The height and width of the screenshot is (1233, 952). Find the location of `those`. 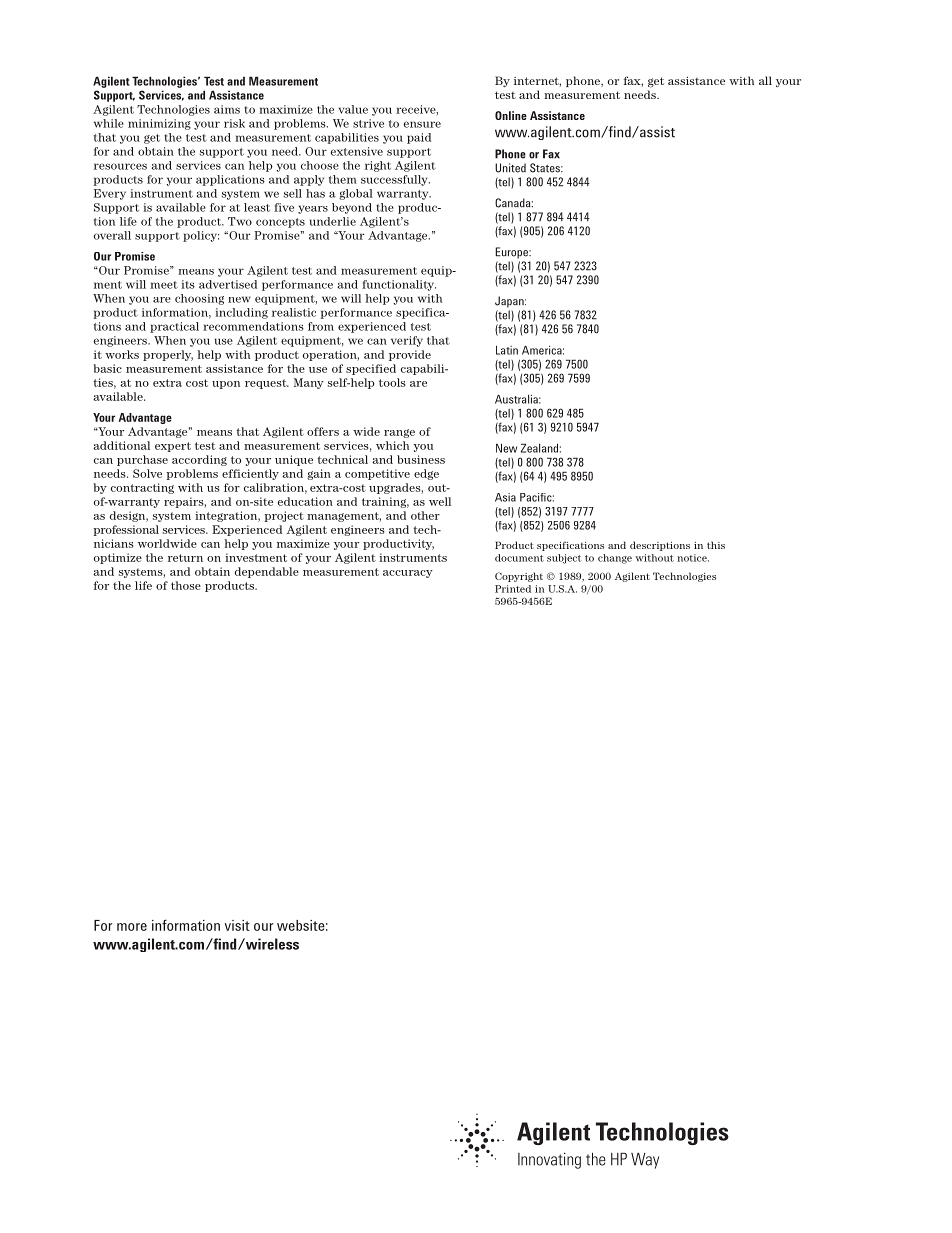

those is located at coordinates (186, 585).
